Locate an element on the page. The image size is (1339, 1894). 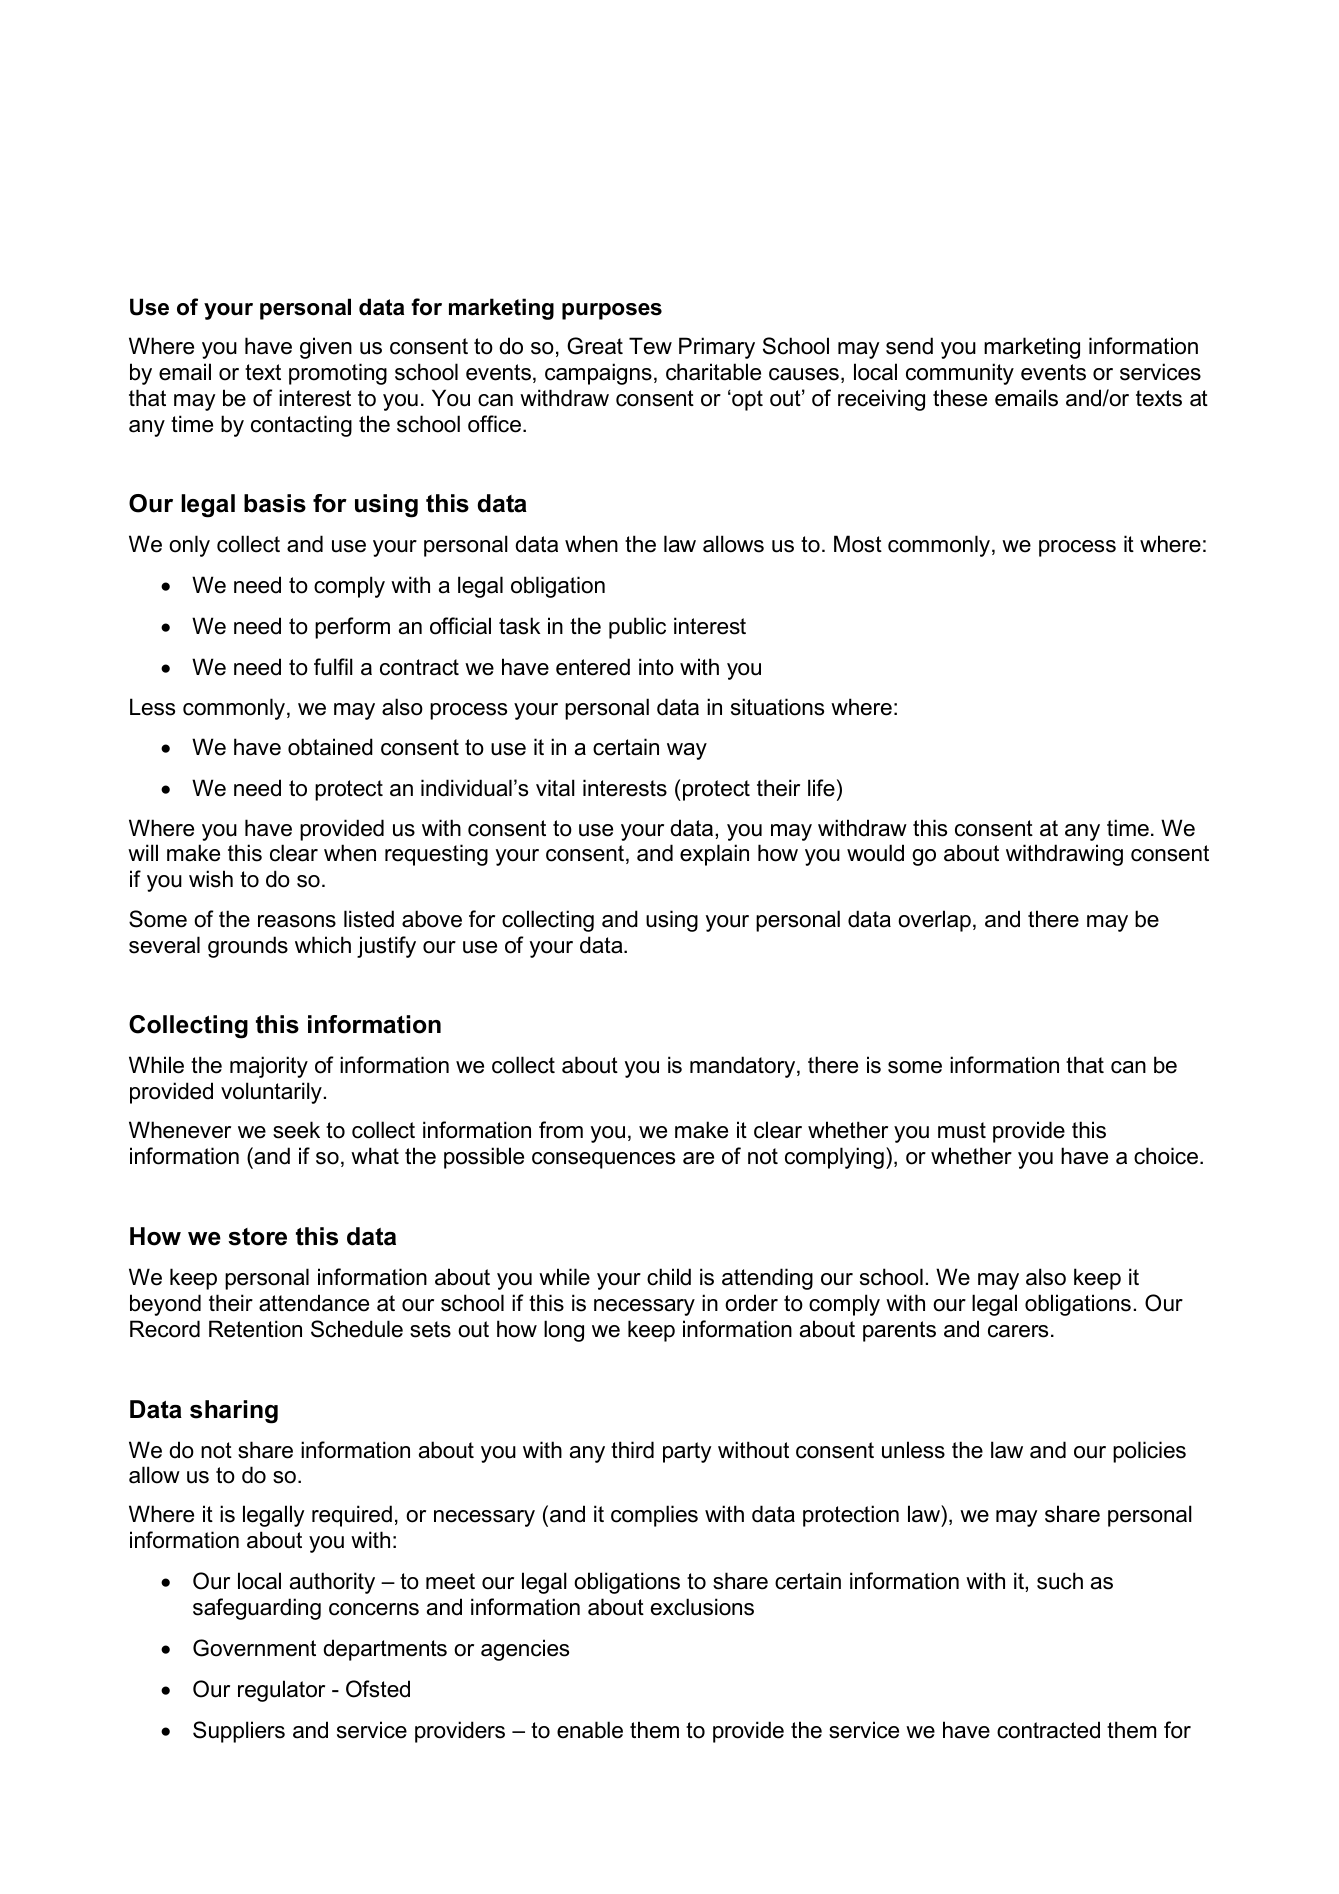
regulator is located at coordinates (281, 1691).
